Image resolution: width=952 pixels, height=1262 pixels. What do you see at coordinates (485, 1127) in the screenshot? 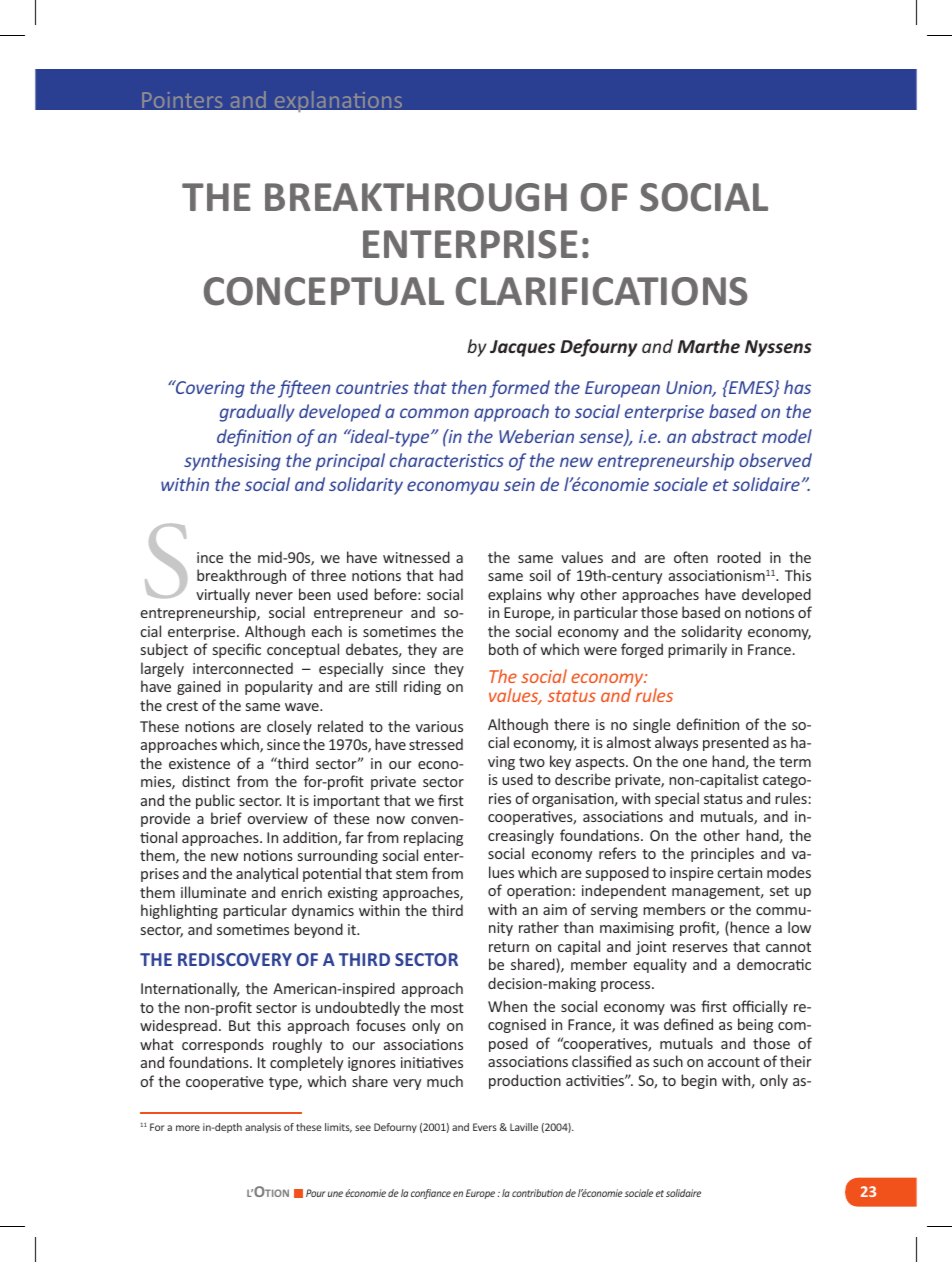
I see `Evers` at bounding box center [485, 1127].
